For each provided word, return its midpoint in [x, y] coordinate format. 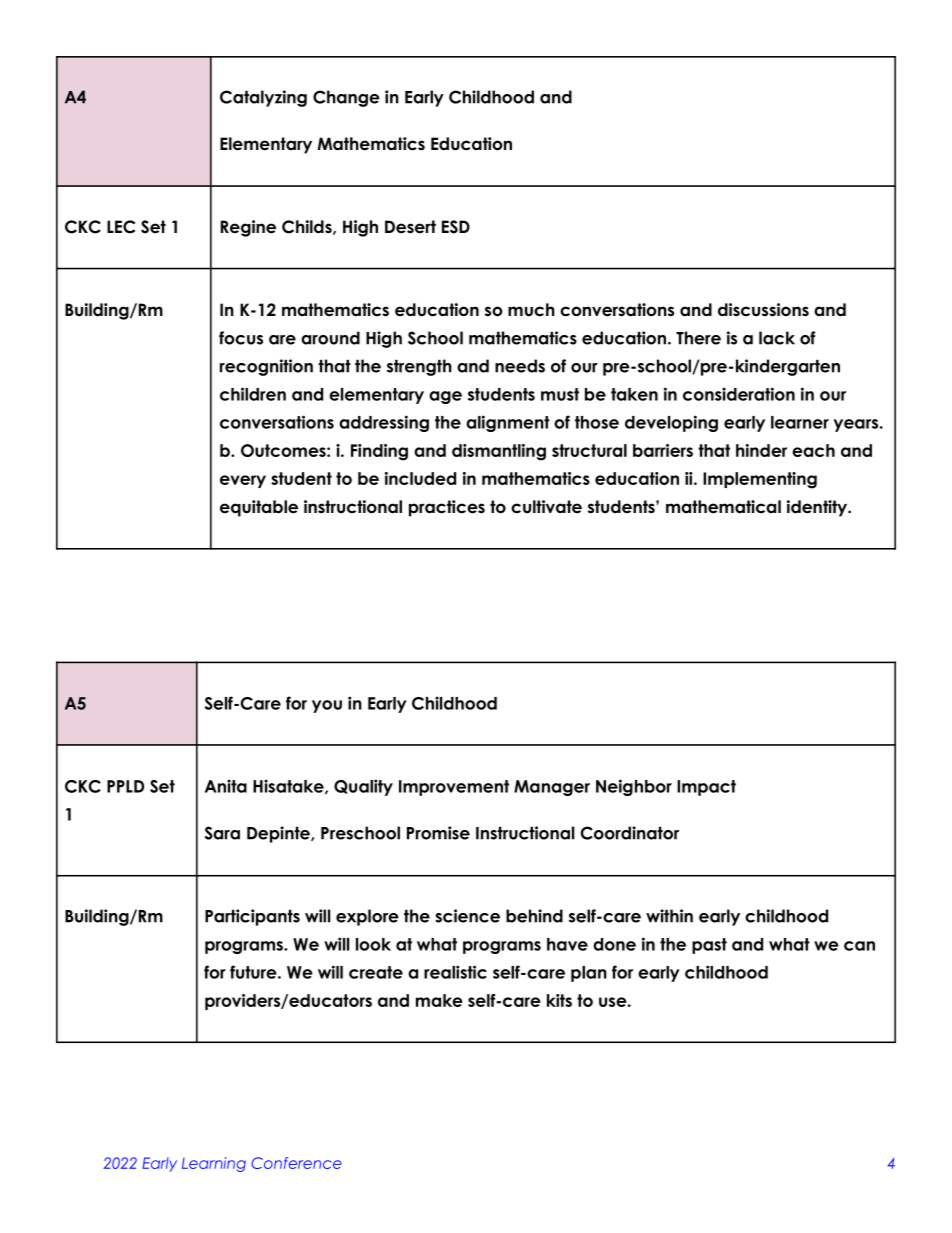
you [327, 706]
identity [818, 508]
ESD [456, 227]
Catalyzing [263, 98]
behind [534, 916]
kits [559, 1000]
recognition [266, 367]
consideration [739, 394]
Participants [252, 917]
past [709, 946]
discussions [763, 310]
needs [520, 366]
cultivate [546, 507]
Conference [296, 1163]
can [859, 946]
